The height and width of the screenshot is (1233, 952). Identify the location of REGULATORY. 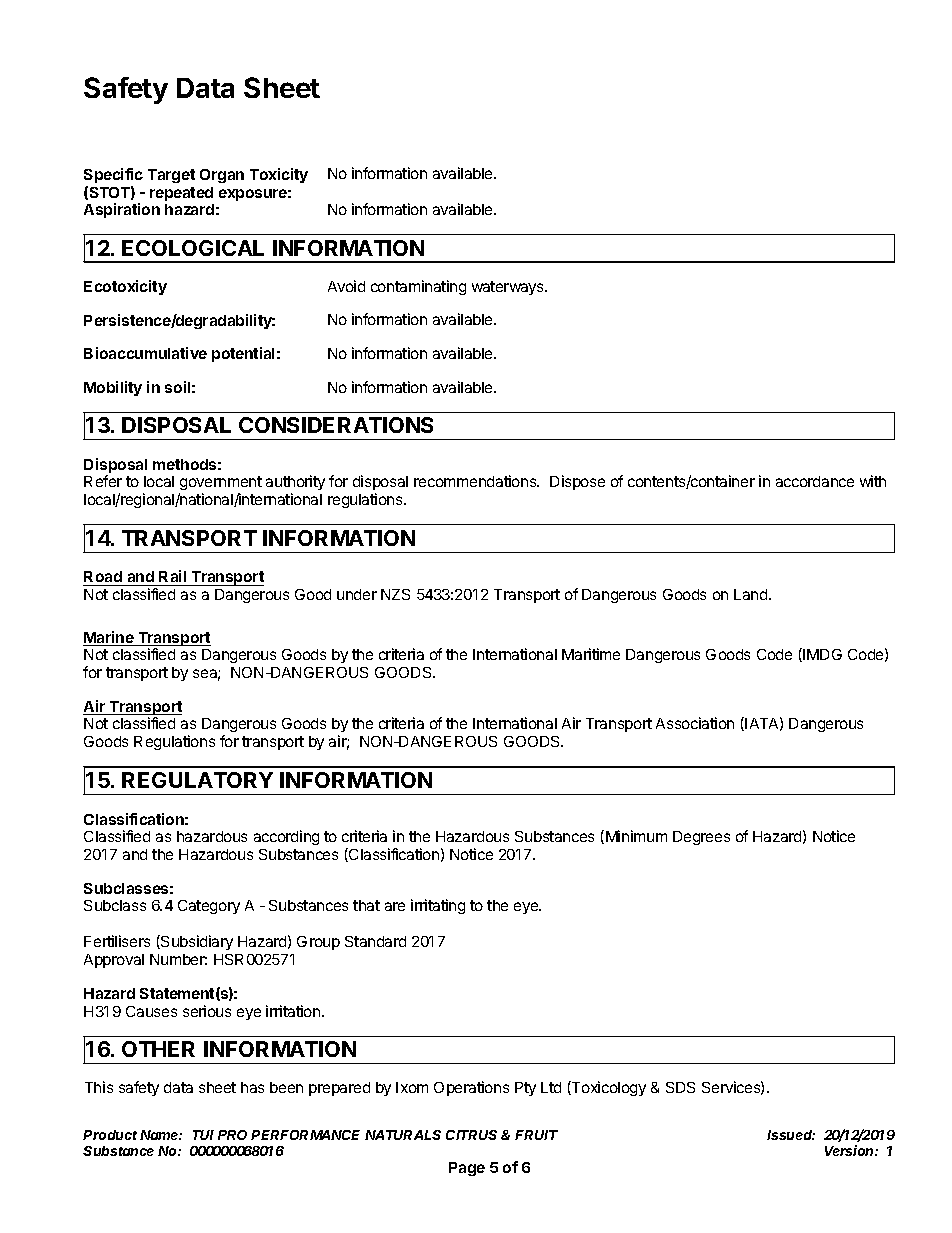
(197, 780).
